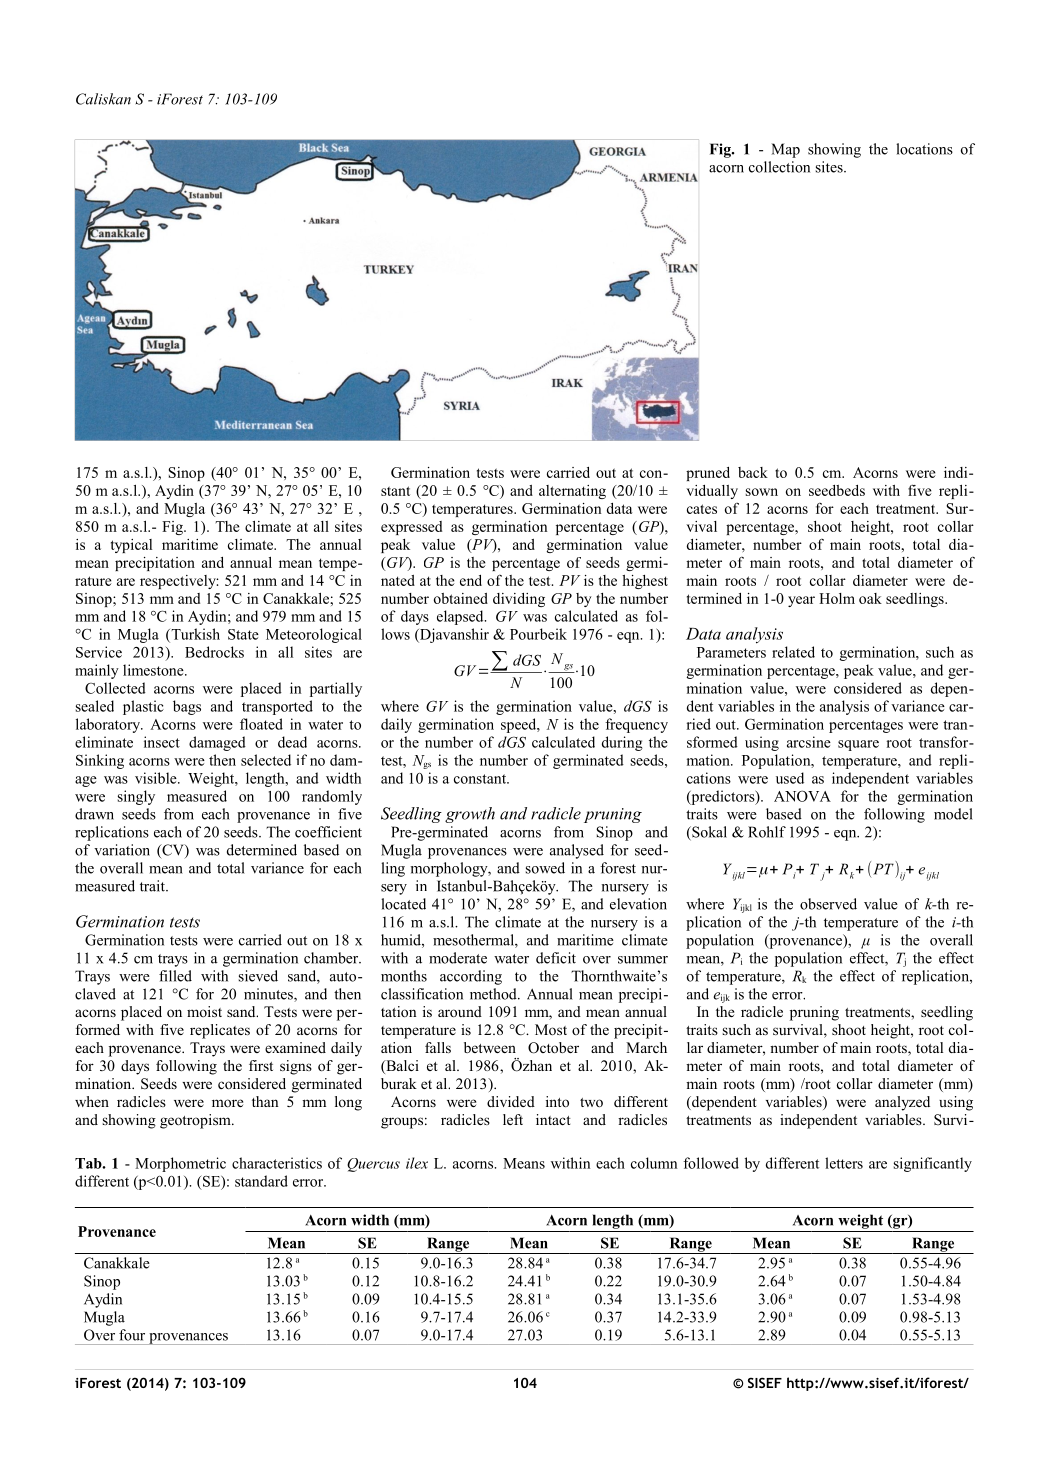 The width and height of the image is (1048, 1484). What do you see at coordinates (779, 167) in the image?
I see `collection` at bounding box center [779, 167].
